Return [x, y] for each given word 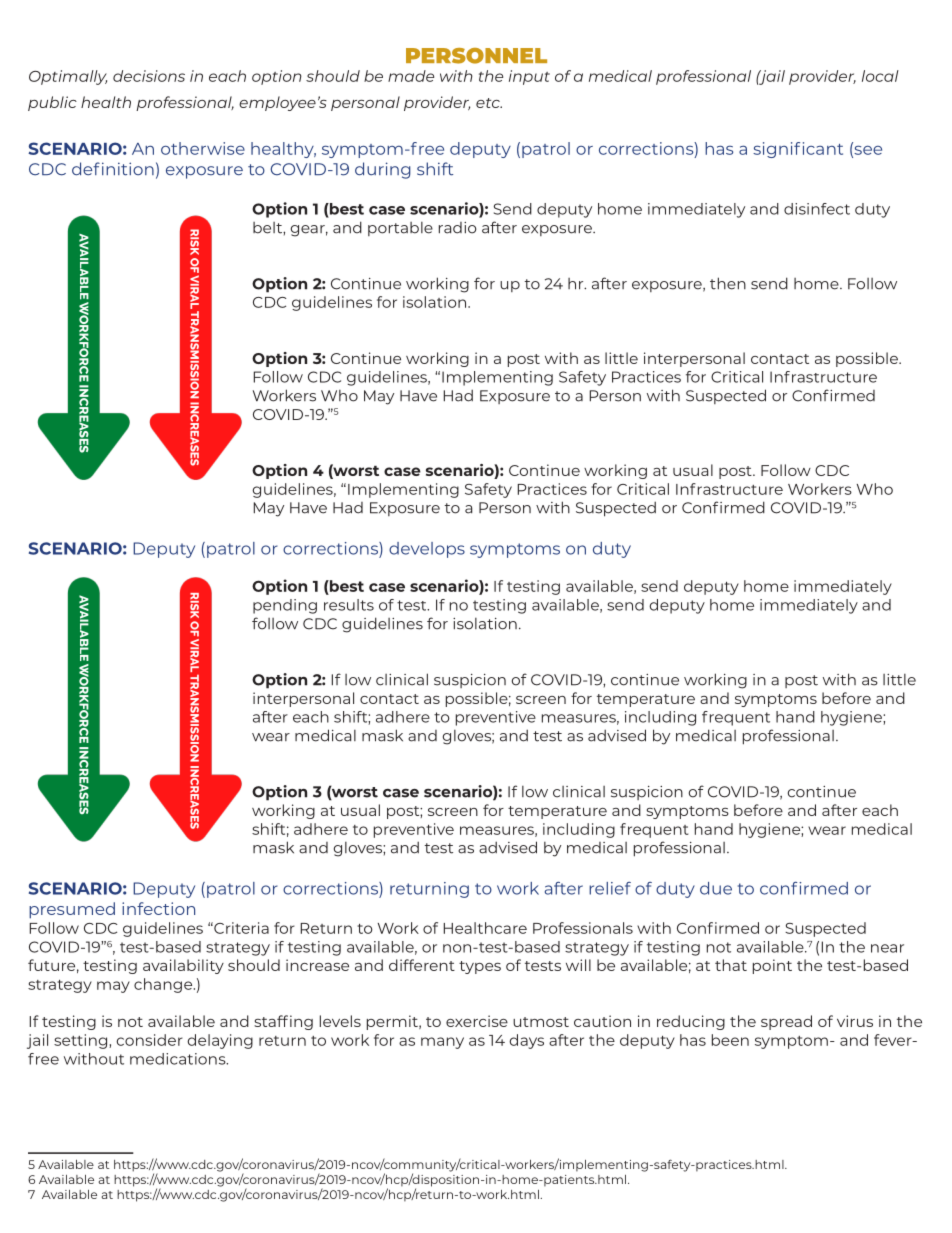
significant [798, 150]
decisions [149, 76]
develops [427, 550]
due [716, 888]
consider [149, 1040]
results [349, 605]
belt [268, 228]
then [728, 283]
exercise [477, 1021]
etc [489, 103]
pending [285, 606]
